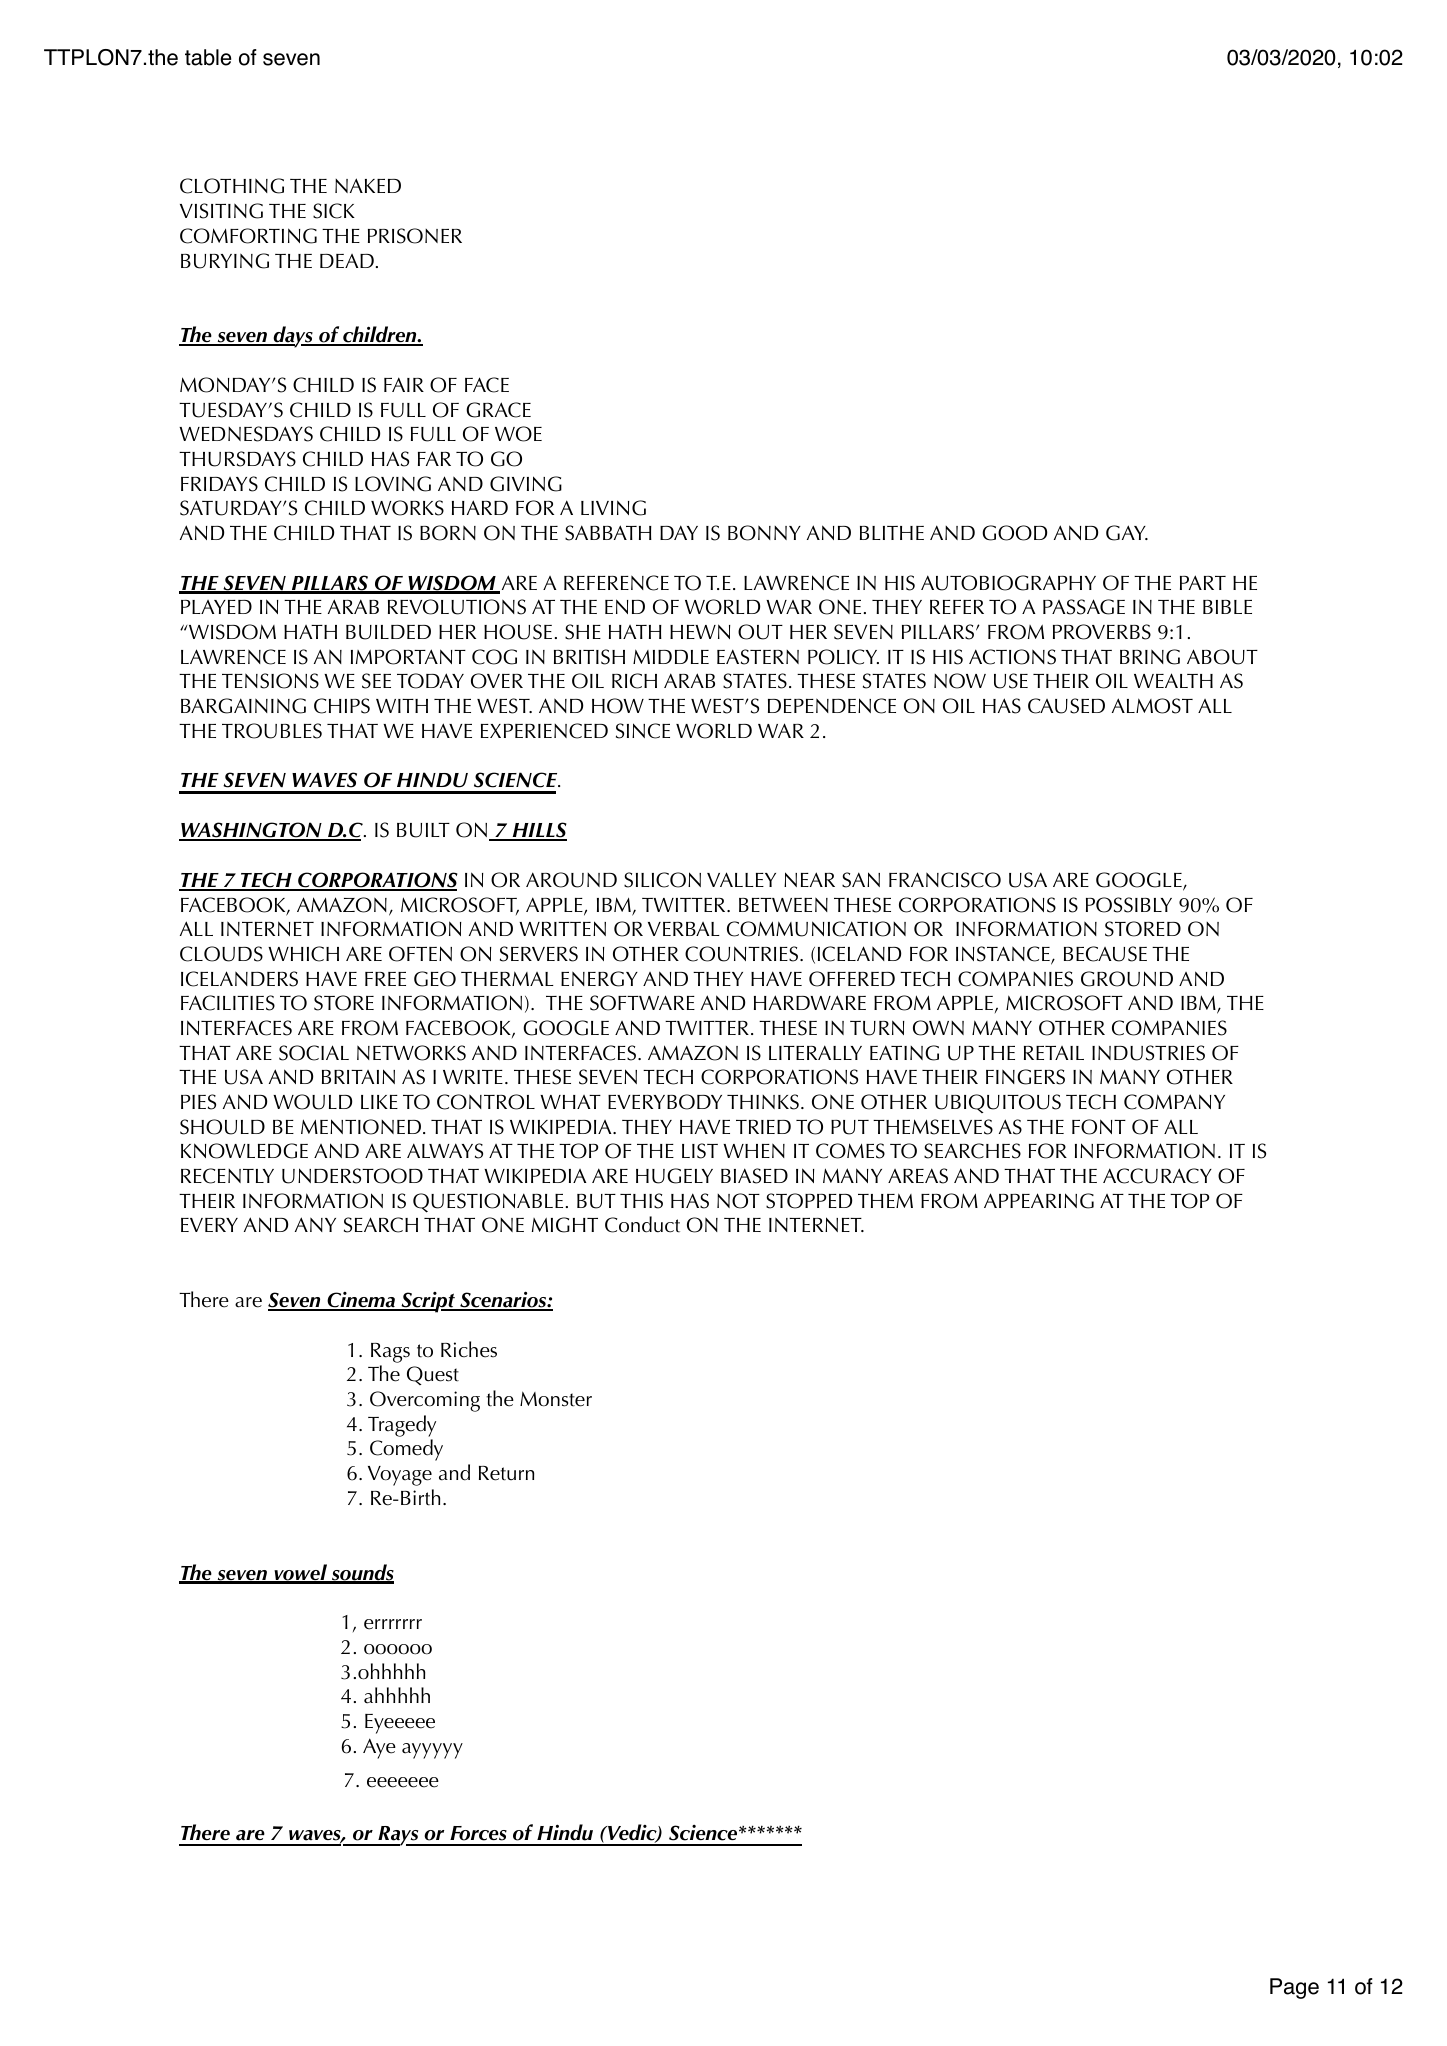  I want to click on GAY, so click(1127, 533).
